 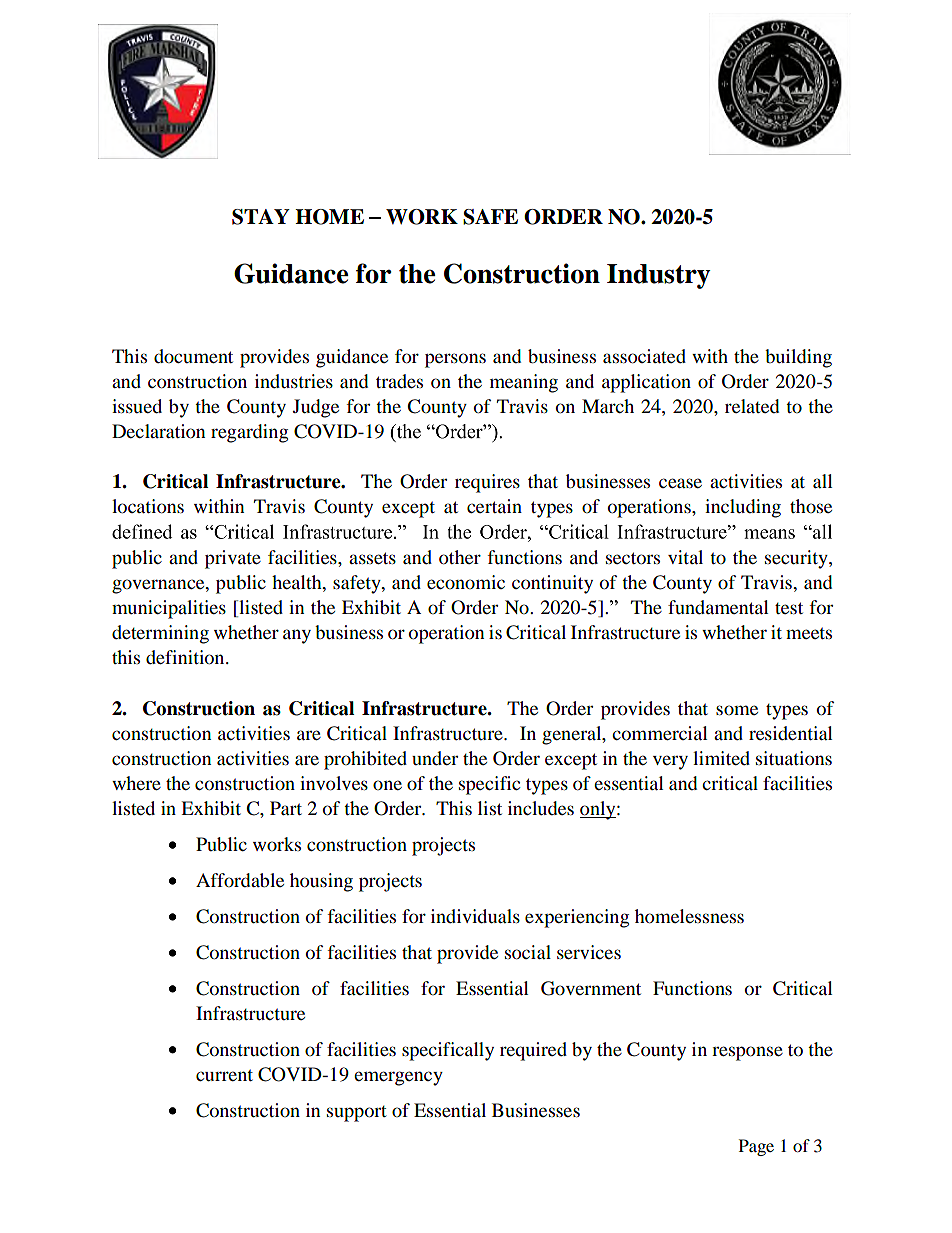 What do you see at coordinates (475, 916) in the document?
I see `individuals` at bounding box center [475, 916].
